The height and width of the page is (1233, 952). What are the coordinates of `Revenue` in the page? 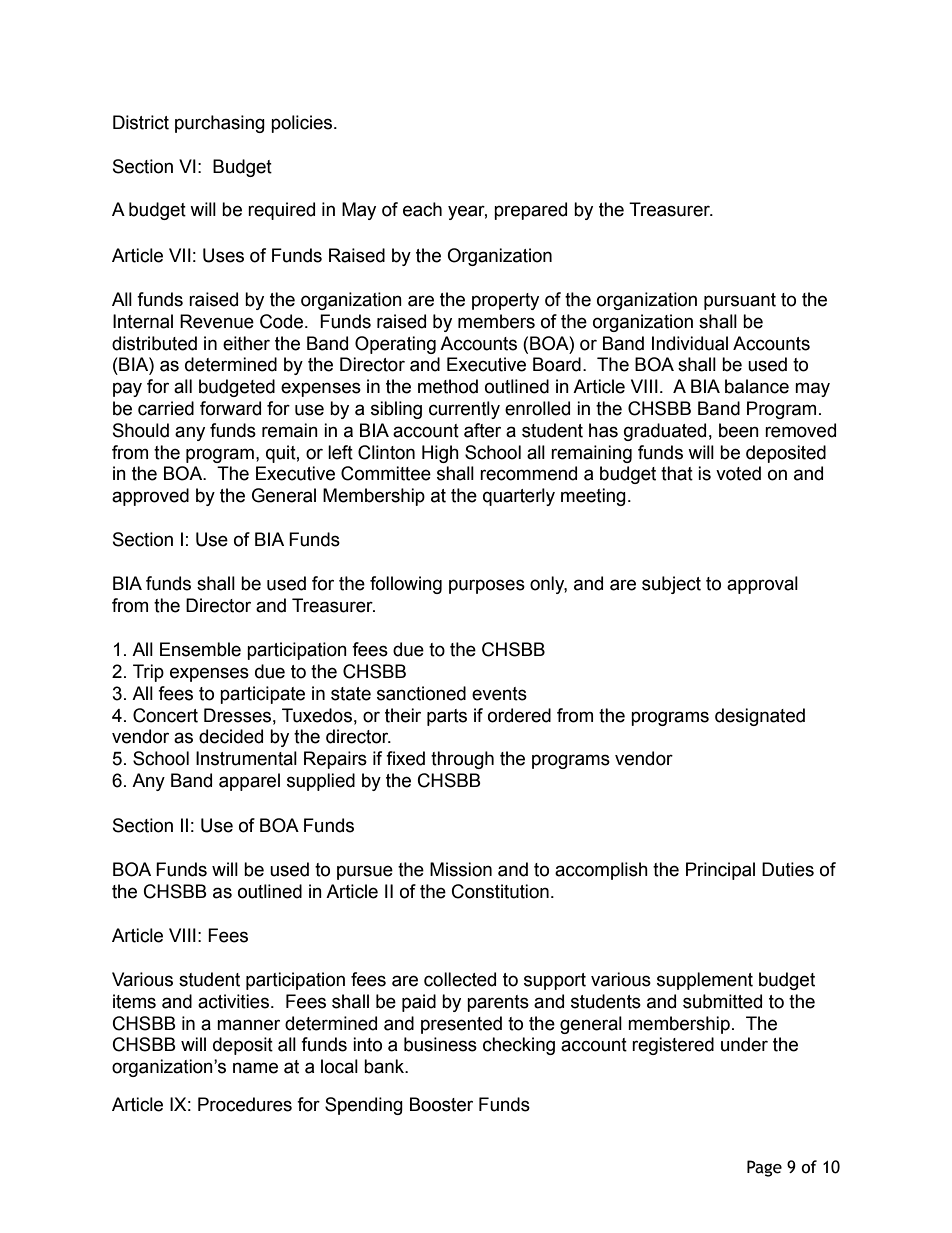 It's located at (217, 321).
